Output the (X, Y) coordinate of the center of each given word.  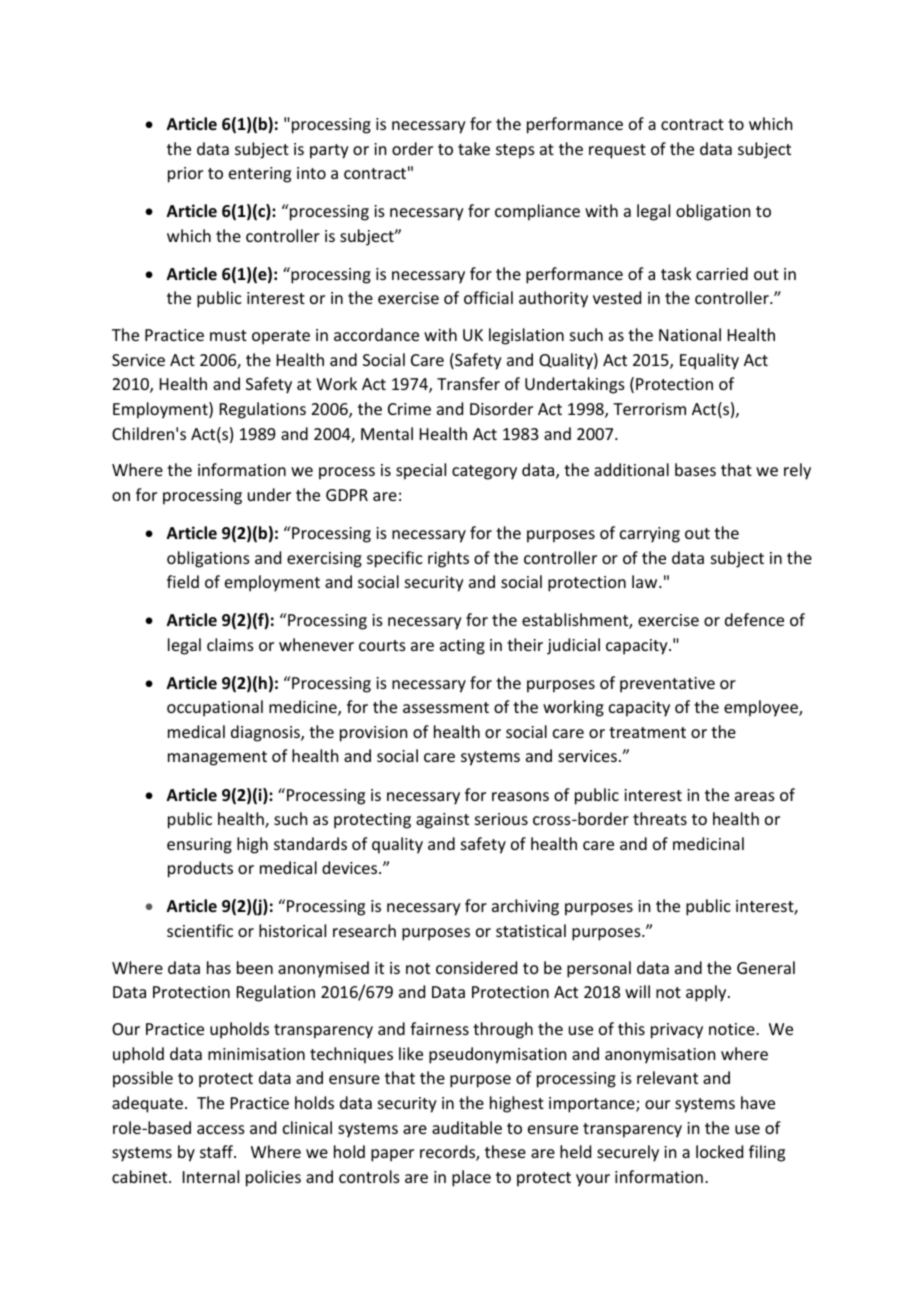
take (474, 148)
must (228, 335)
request (617, 151)
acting (462, 647)
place (471, 1178)
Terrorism (649, 409)
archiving (525, 907)
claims (230, 644)
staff (218, 1151)
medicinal (708, 843)
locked (719, 1151)
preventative (667, 685)
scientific (200, 930)
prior (185, 175)
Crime (409, 409)
